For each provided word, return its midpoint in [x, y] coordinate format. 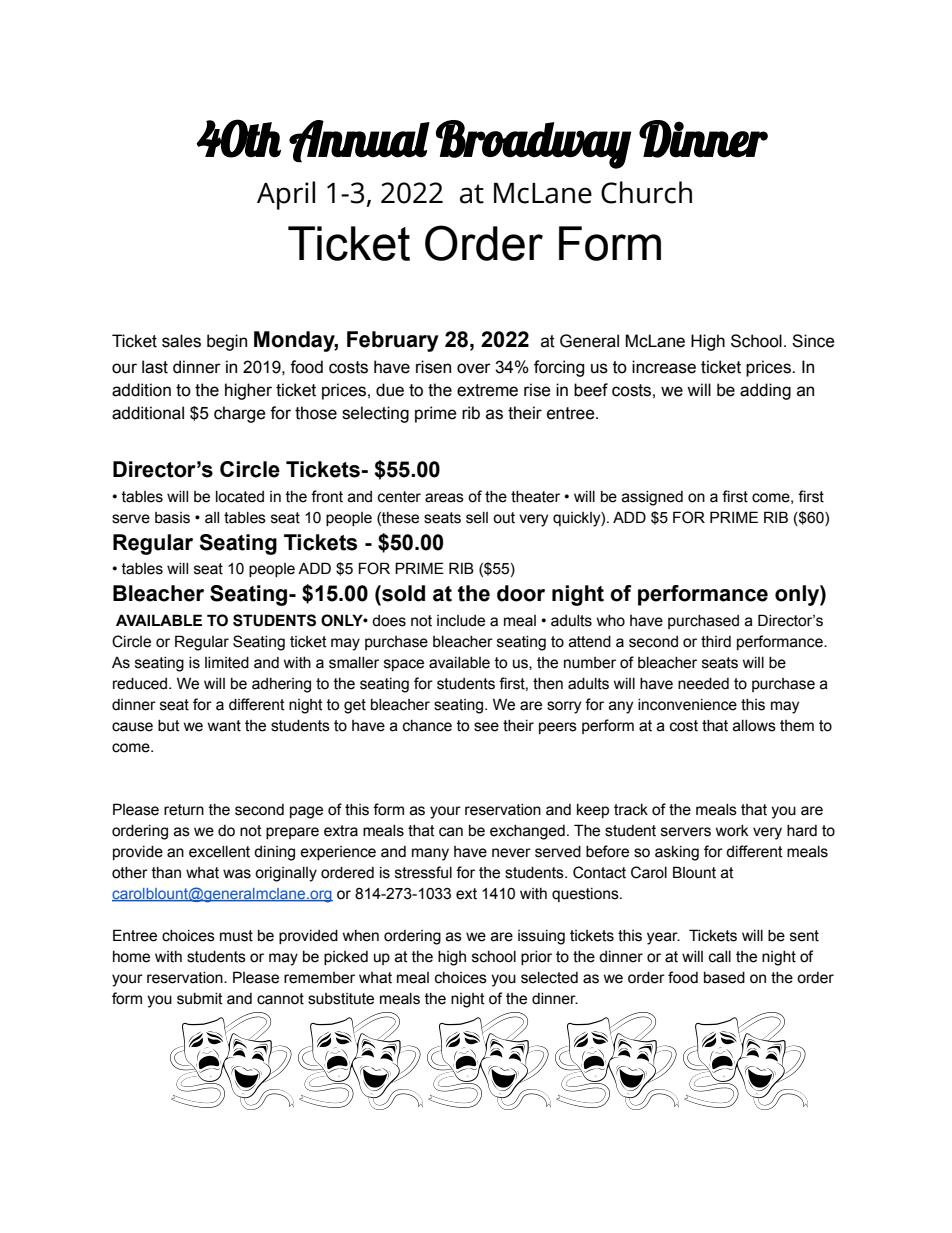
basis [172, 518]
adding [765, 391]
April [286, 195]
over [474, 368]
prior [536, 958]
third [716, 642]
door [521, 593]
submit [200, 999]
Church [646, 192]
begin [227, 342]
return [184, 810]
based [724, 978]
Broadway [533, 144]
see [486, 727]
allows [754, 726]
